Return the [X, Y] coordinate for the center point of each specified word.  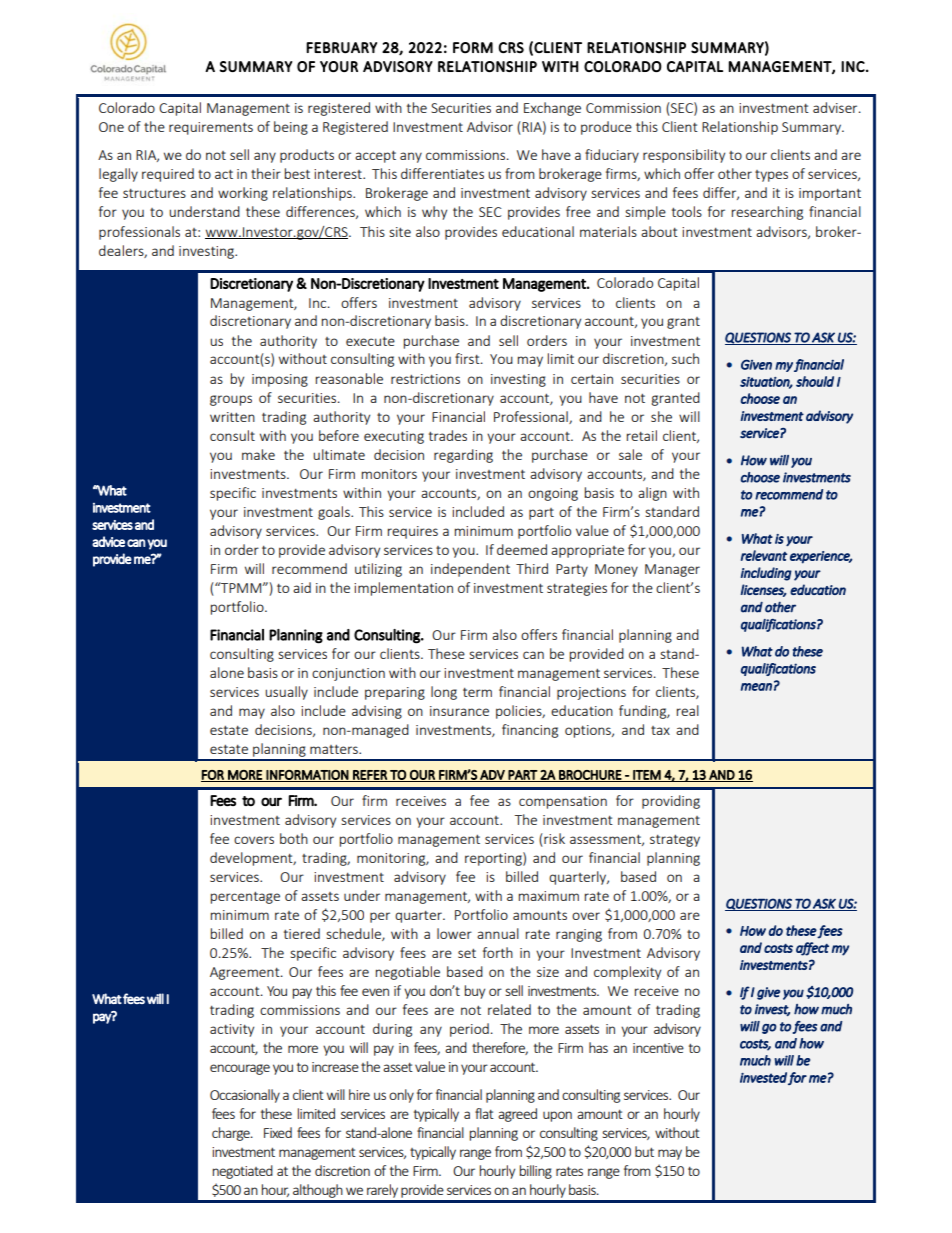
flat [484, 1113]
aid [302, 587]
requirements [211, 128]
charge [232, 1134]
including [766, 574]
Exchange [552, 109]
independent [470, 570]
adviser [836, 107]
